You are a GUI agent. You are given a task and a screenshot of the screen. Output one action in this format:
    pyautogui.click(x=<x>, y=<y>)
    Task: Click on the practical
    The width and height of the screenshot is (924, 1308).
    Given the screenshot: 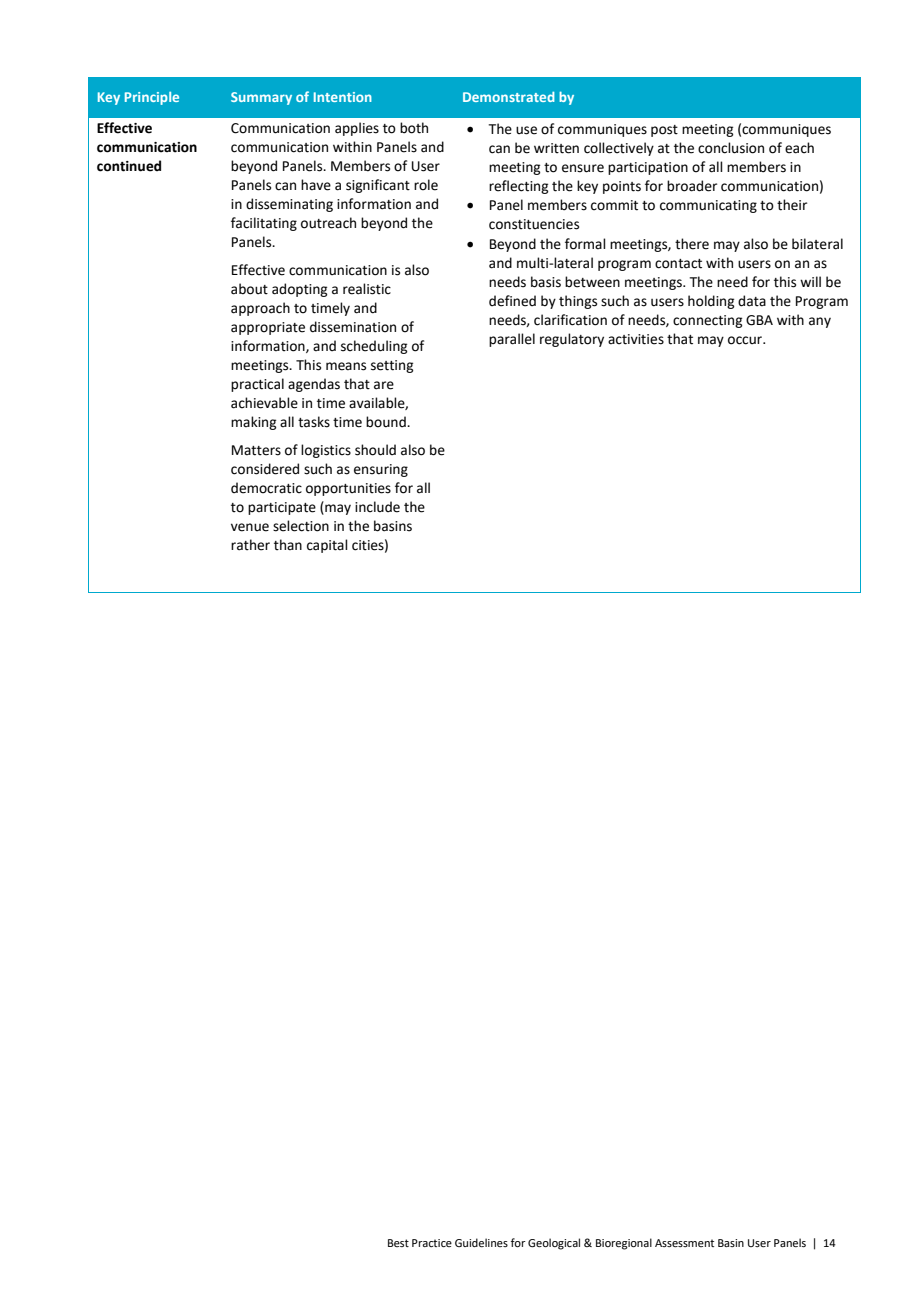 What is the action you would take?
    pyautogui.click(x=257, y=385)
